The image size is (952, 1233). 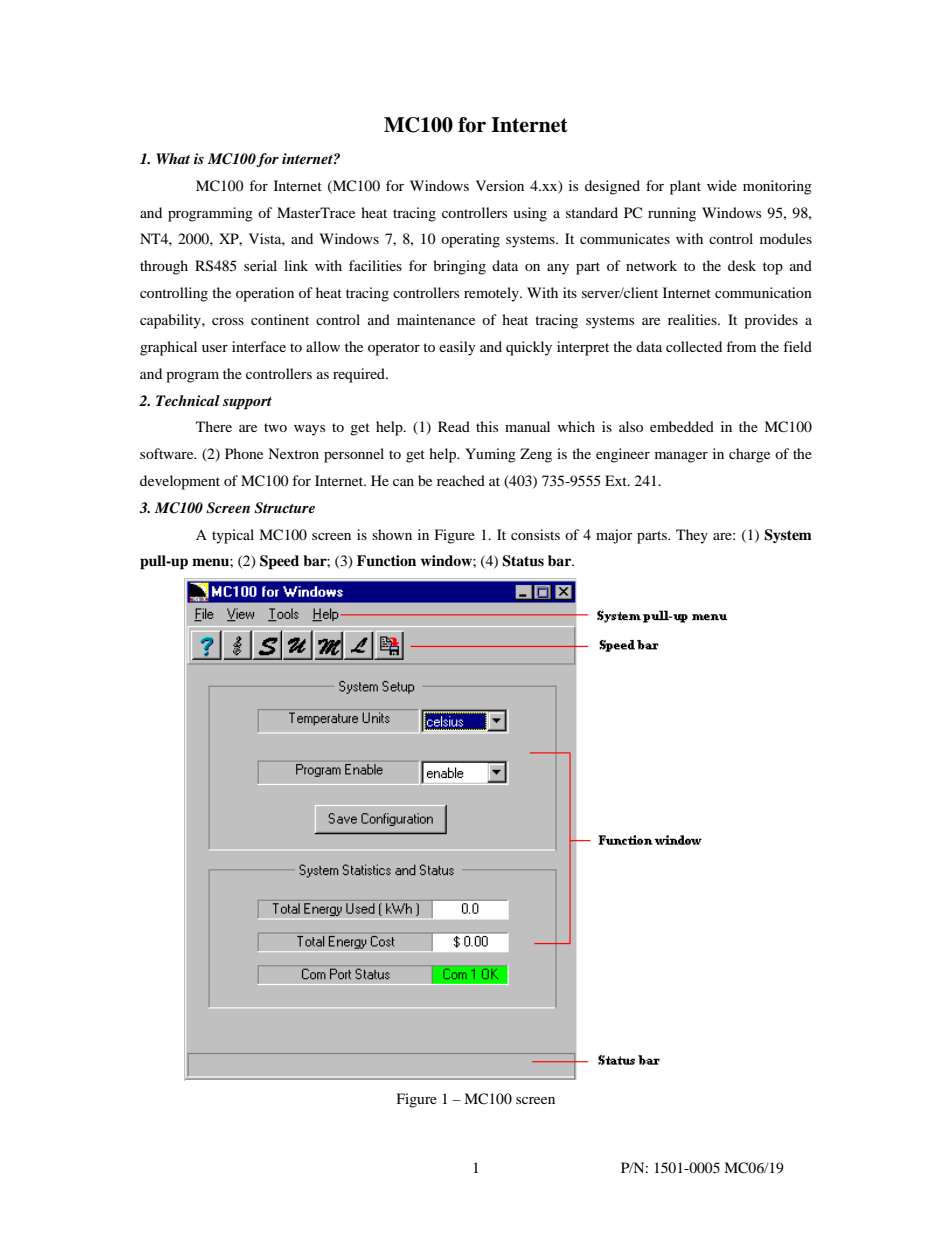 I want to click on charge, so click(x=749, y=455).
